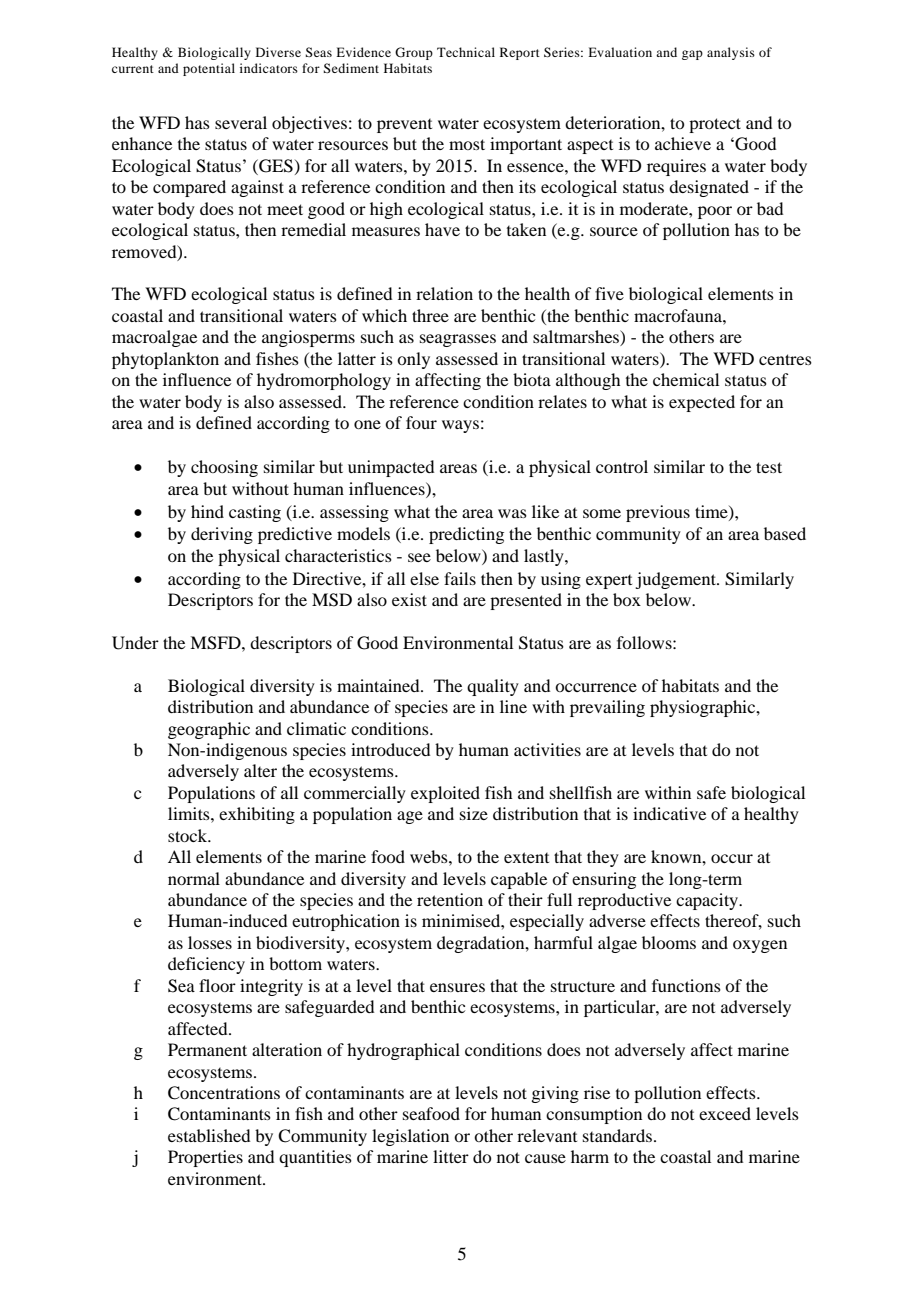 Image resolution: width=924 pixels, height=1308 pixels. What do you see at coordinates (607, 708) in the screenshot?
I see `prevailing` at bounding box center [607, 708].
